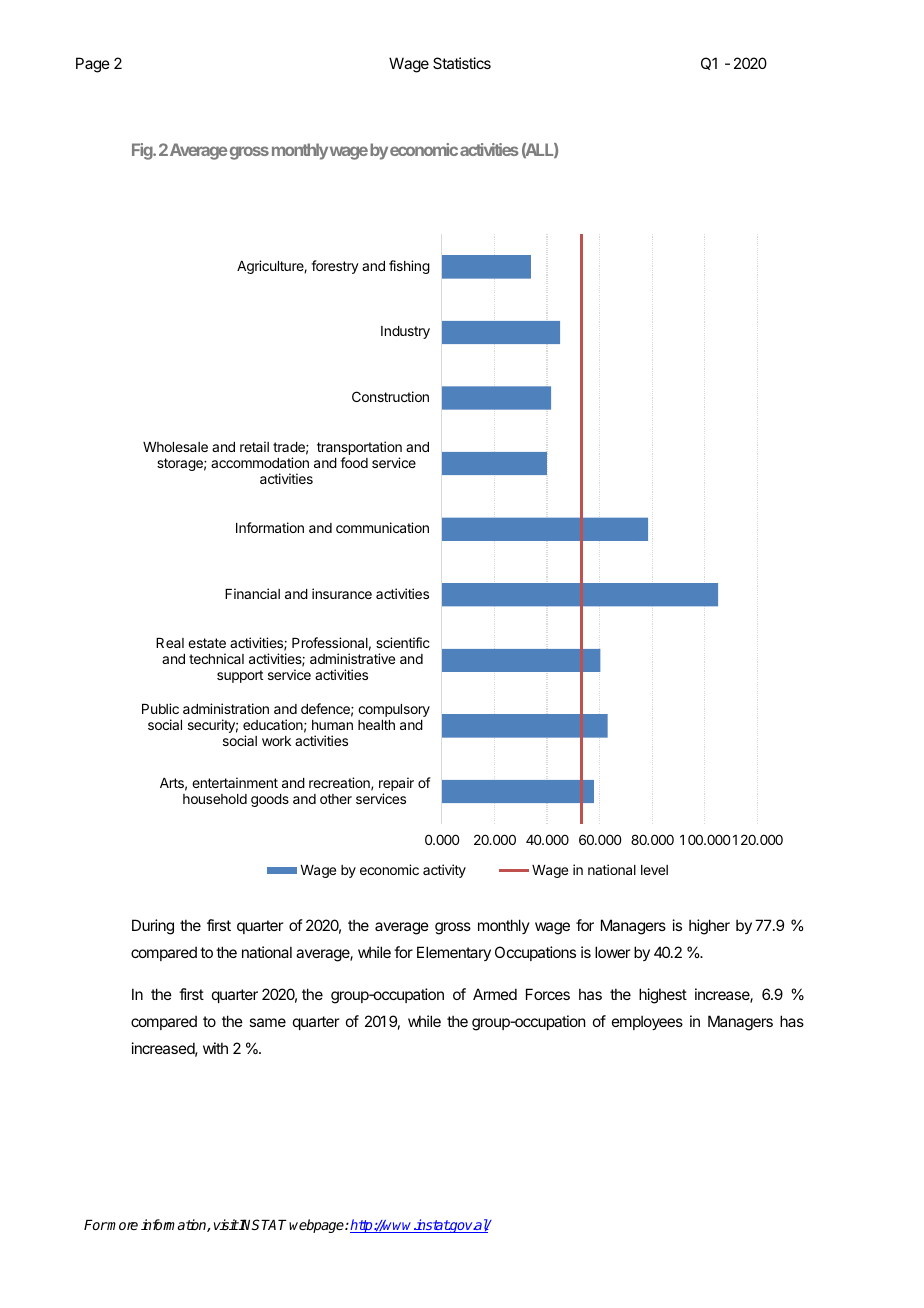  What do you see at coordinates (405, 332) in the document?
I see `Industry` at bounding box center [405, 332].
